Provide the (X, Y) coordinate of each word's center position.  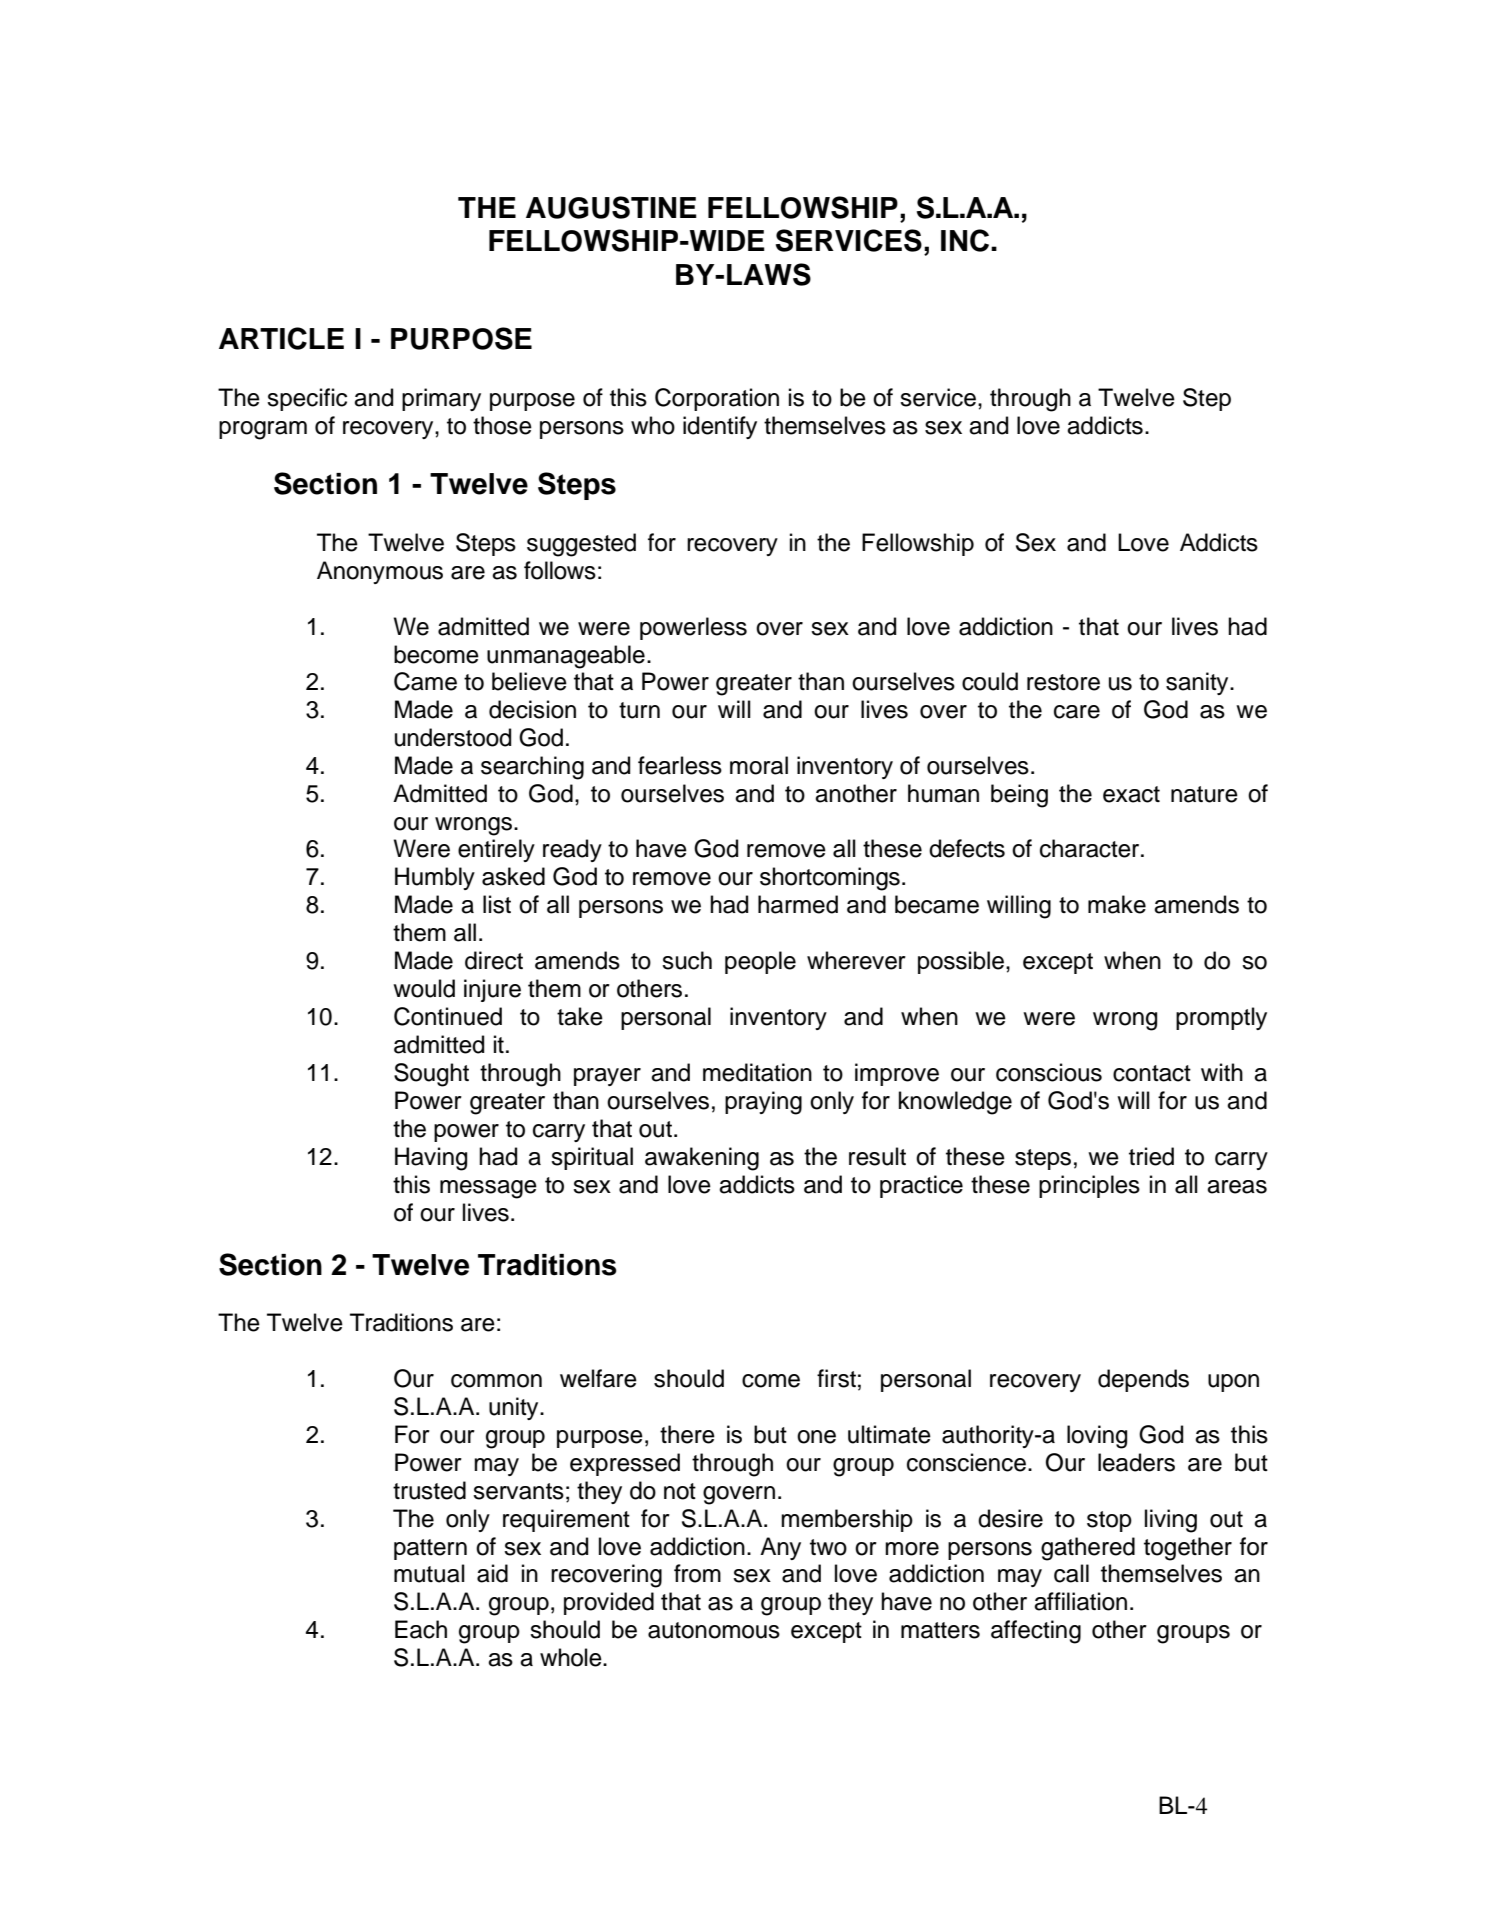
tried (1151, 1156)
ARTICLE (281, 338)
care (1077, 712)
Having (431, 1159)
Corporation (717, 399)
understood (453, 737)
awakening (702, 1159)
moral (759, 765)
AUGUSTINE (611, 207)
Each (421, 1629)
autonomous (714, 1630)
